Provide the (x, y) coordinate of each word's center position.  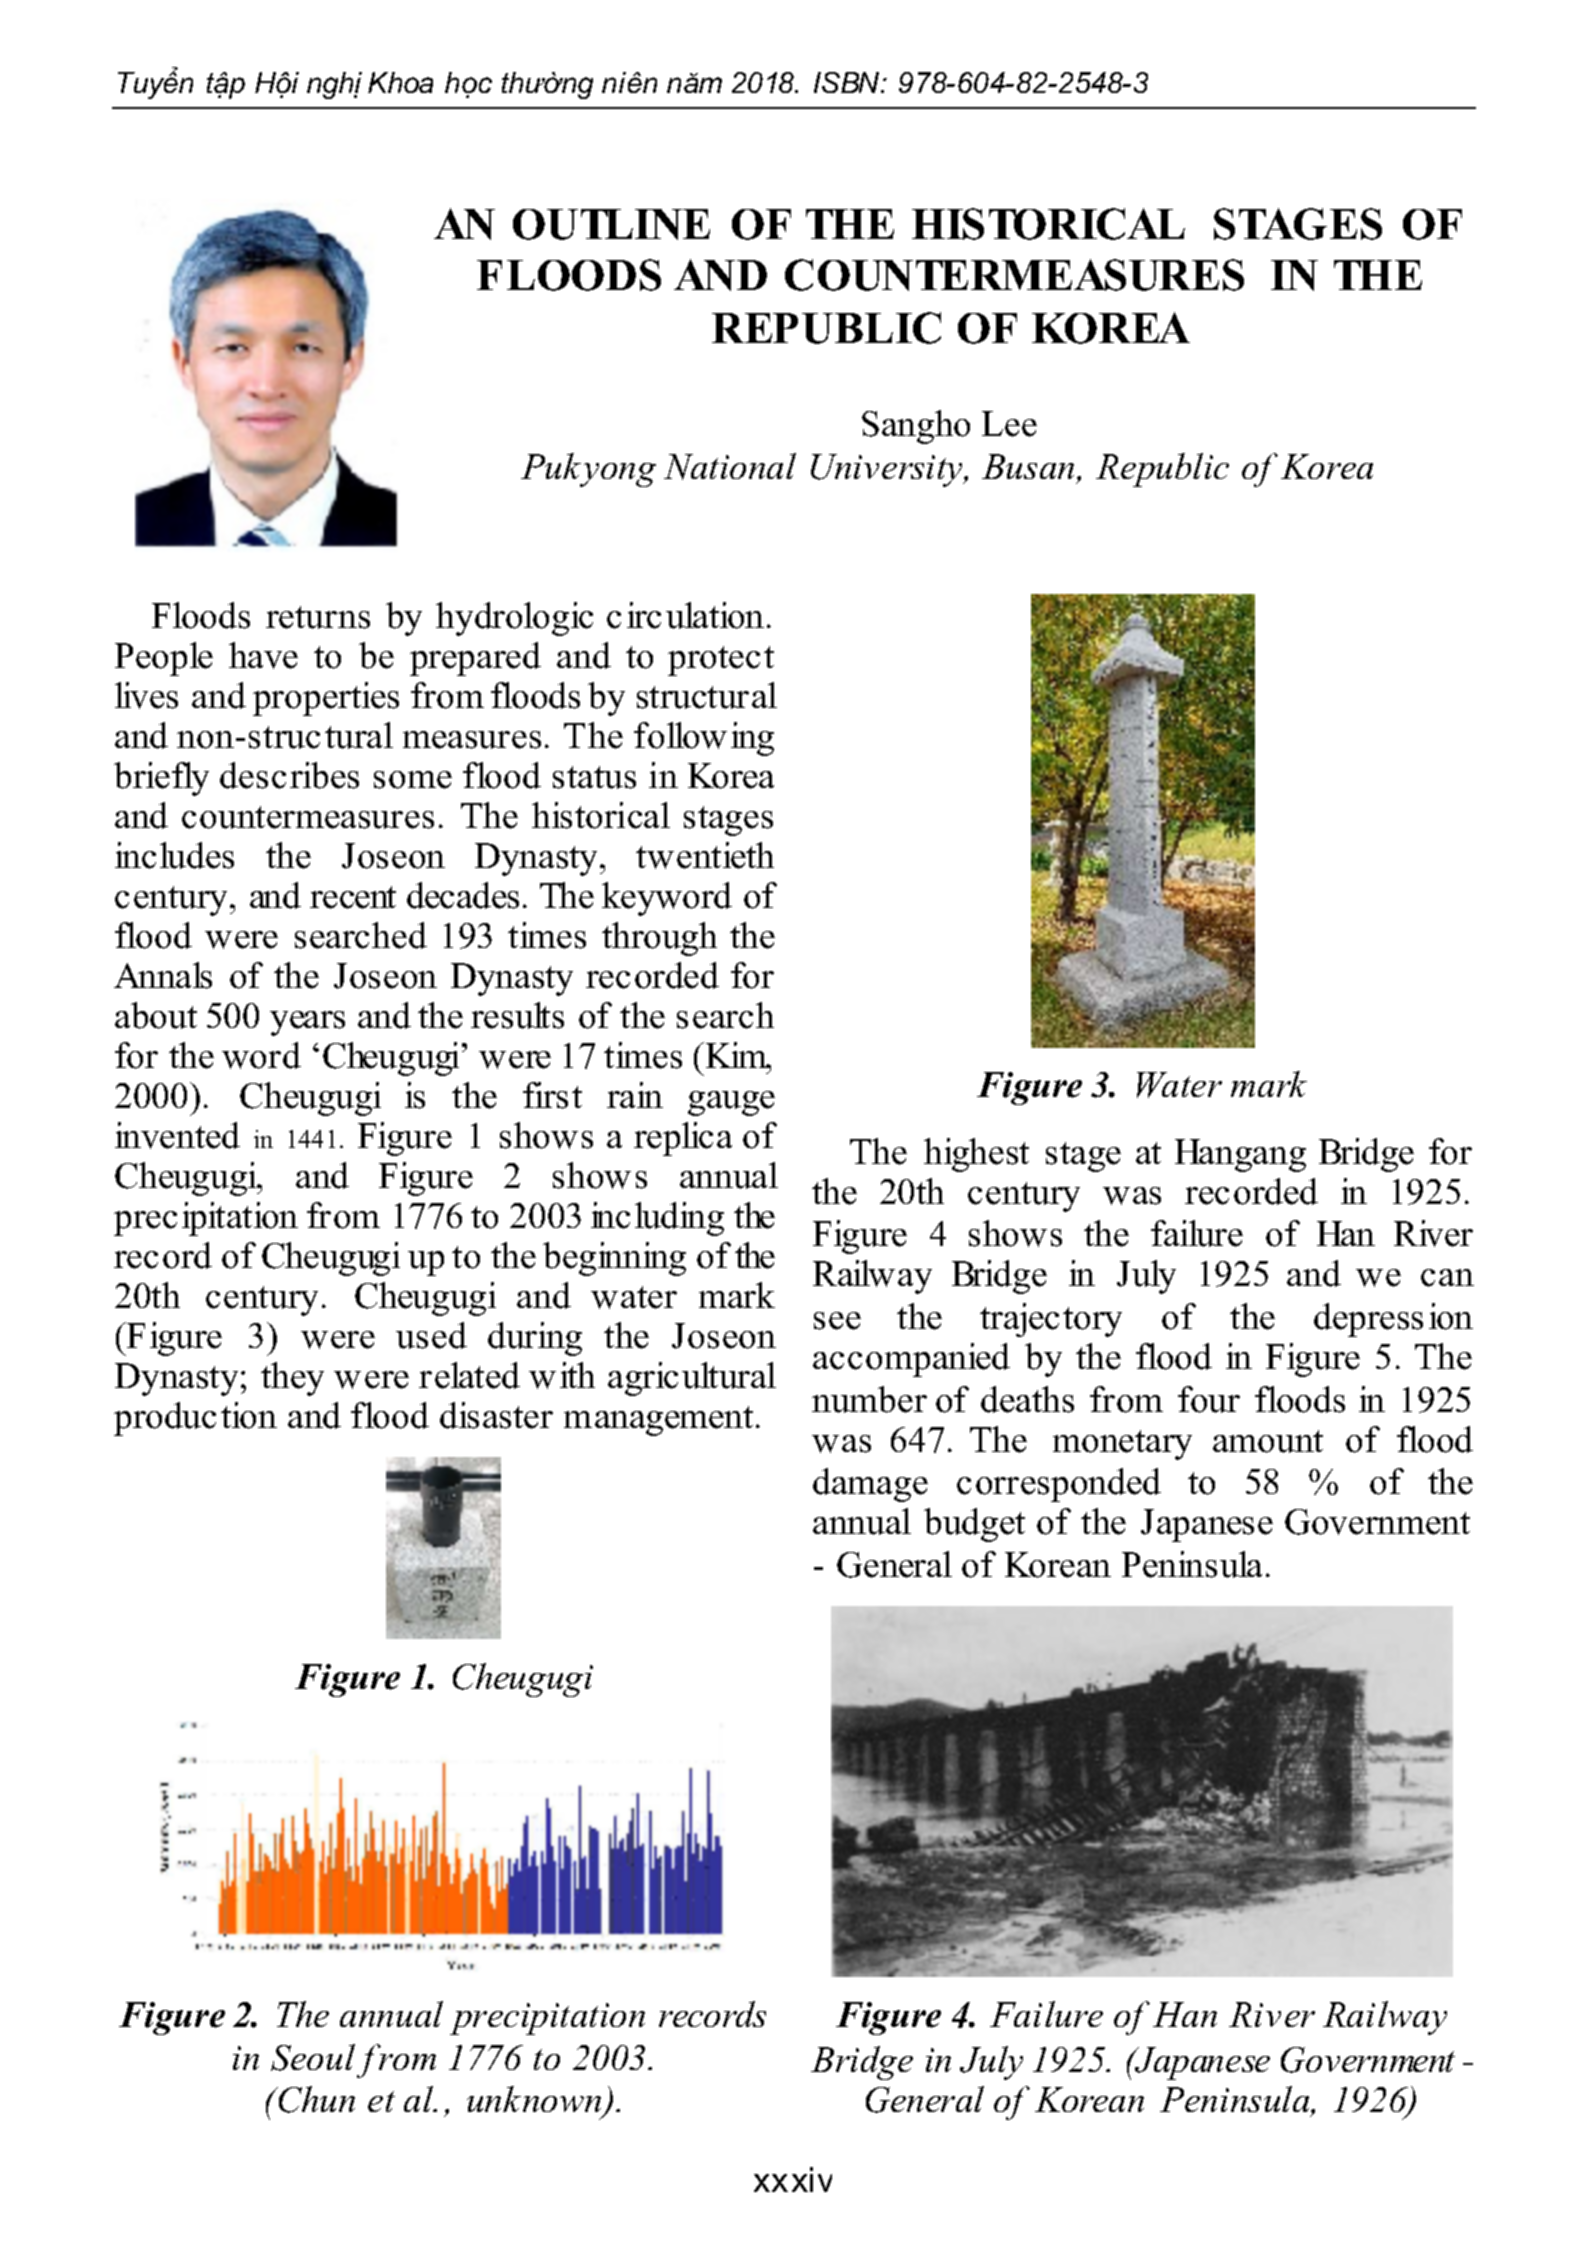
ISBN (848, 82)
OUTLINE (611, 224)
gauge (731, 1103)
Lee (1009, 424)
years (307, 1023)
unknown (535, 2101)
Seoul (313, 2057)
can (1447, 1278)
